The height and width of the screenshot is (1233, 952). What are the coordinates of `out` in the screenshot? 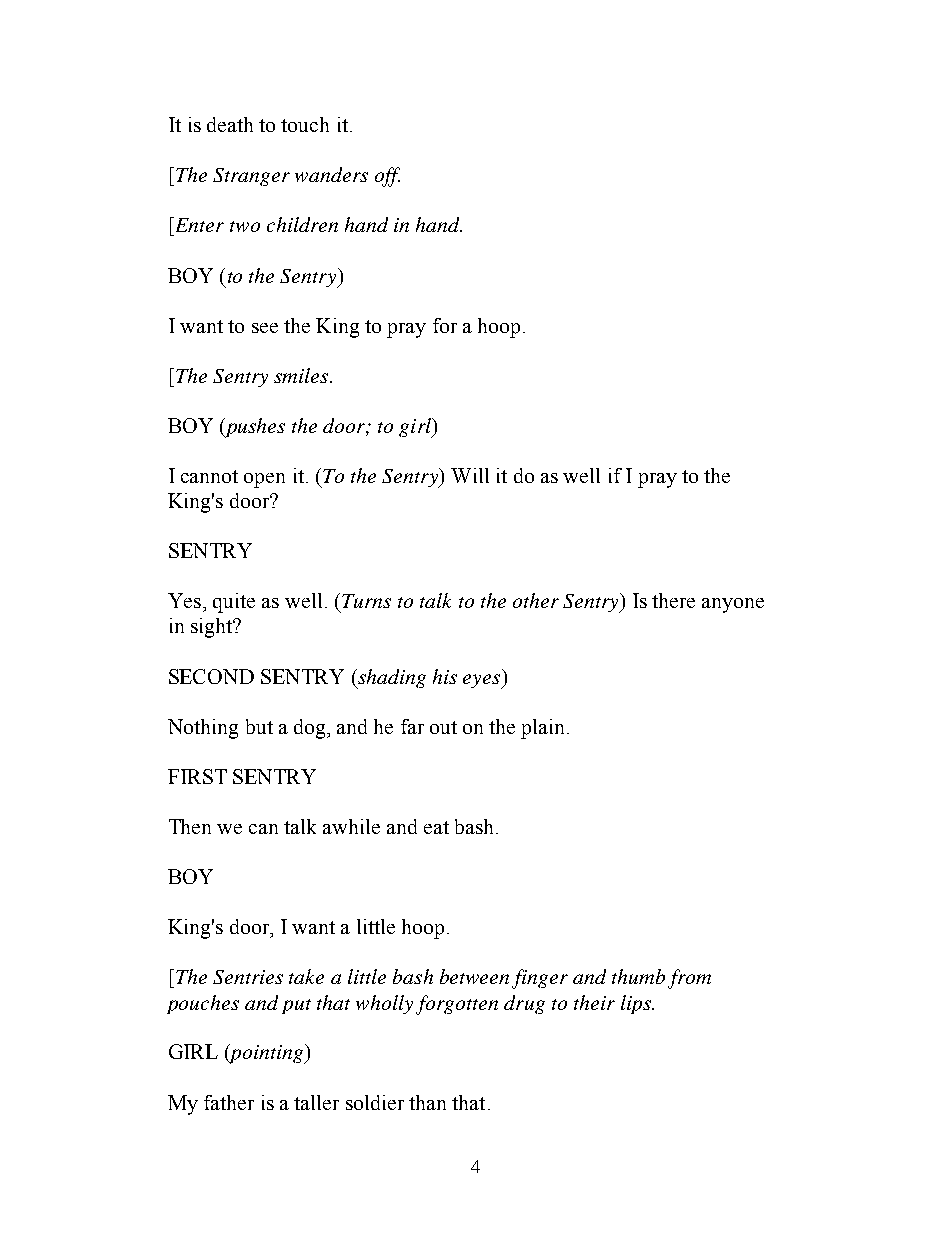 It's located at (443, 727).
